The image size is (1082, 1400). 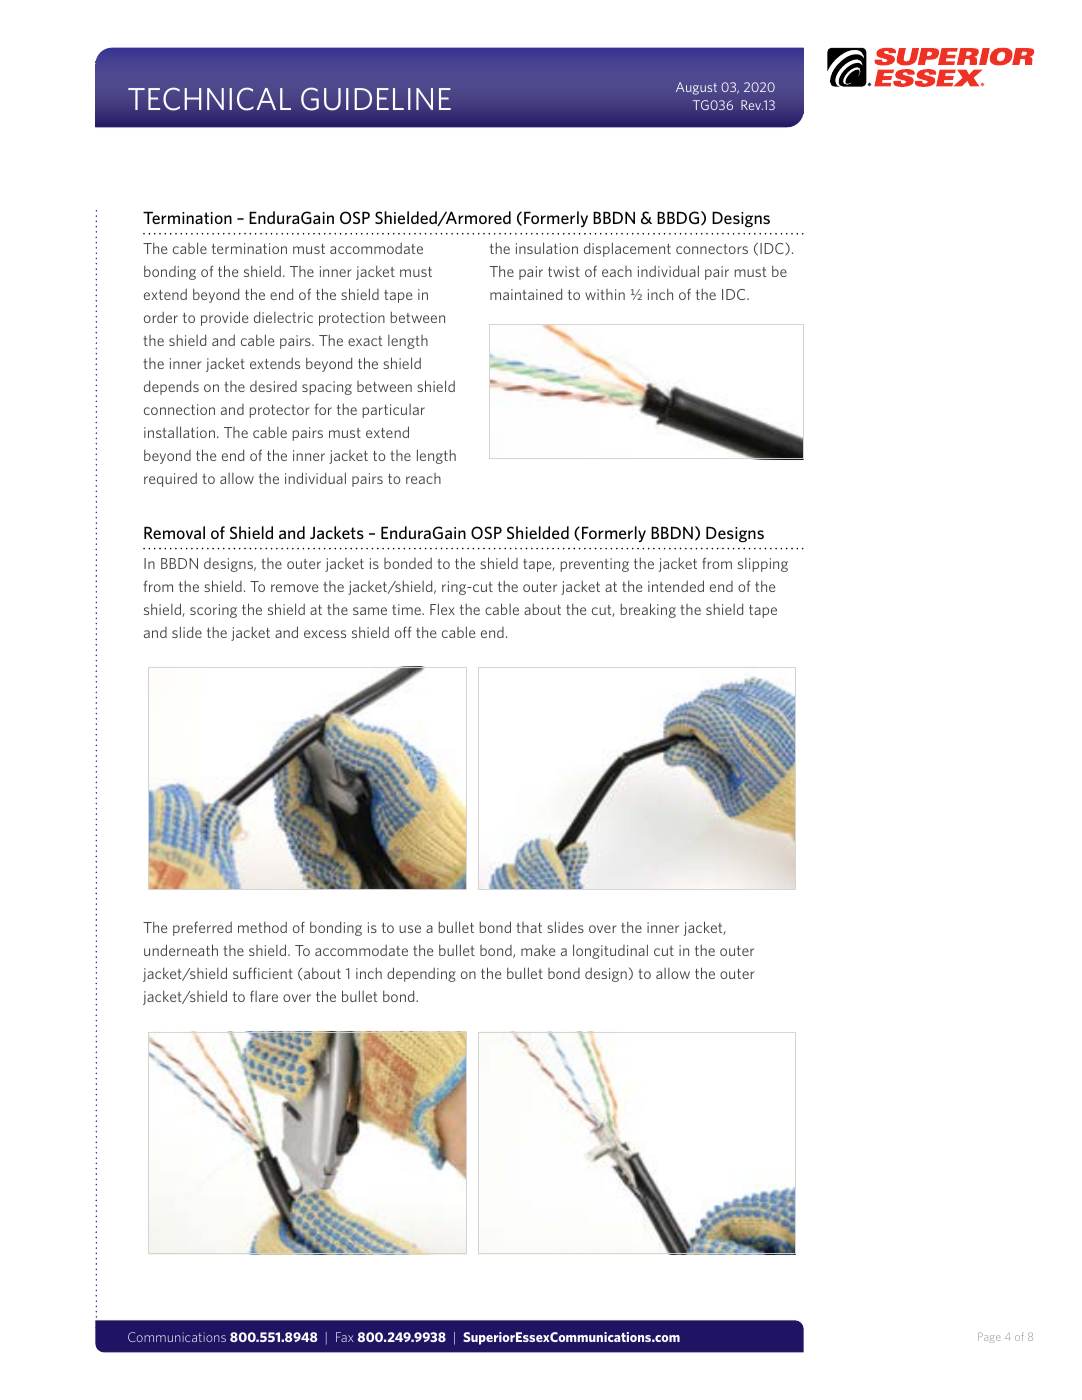 What do you see at coordinates (676, 586) in the screenshot?
I see `intended` at bounding box center [676, 586].
